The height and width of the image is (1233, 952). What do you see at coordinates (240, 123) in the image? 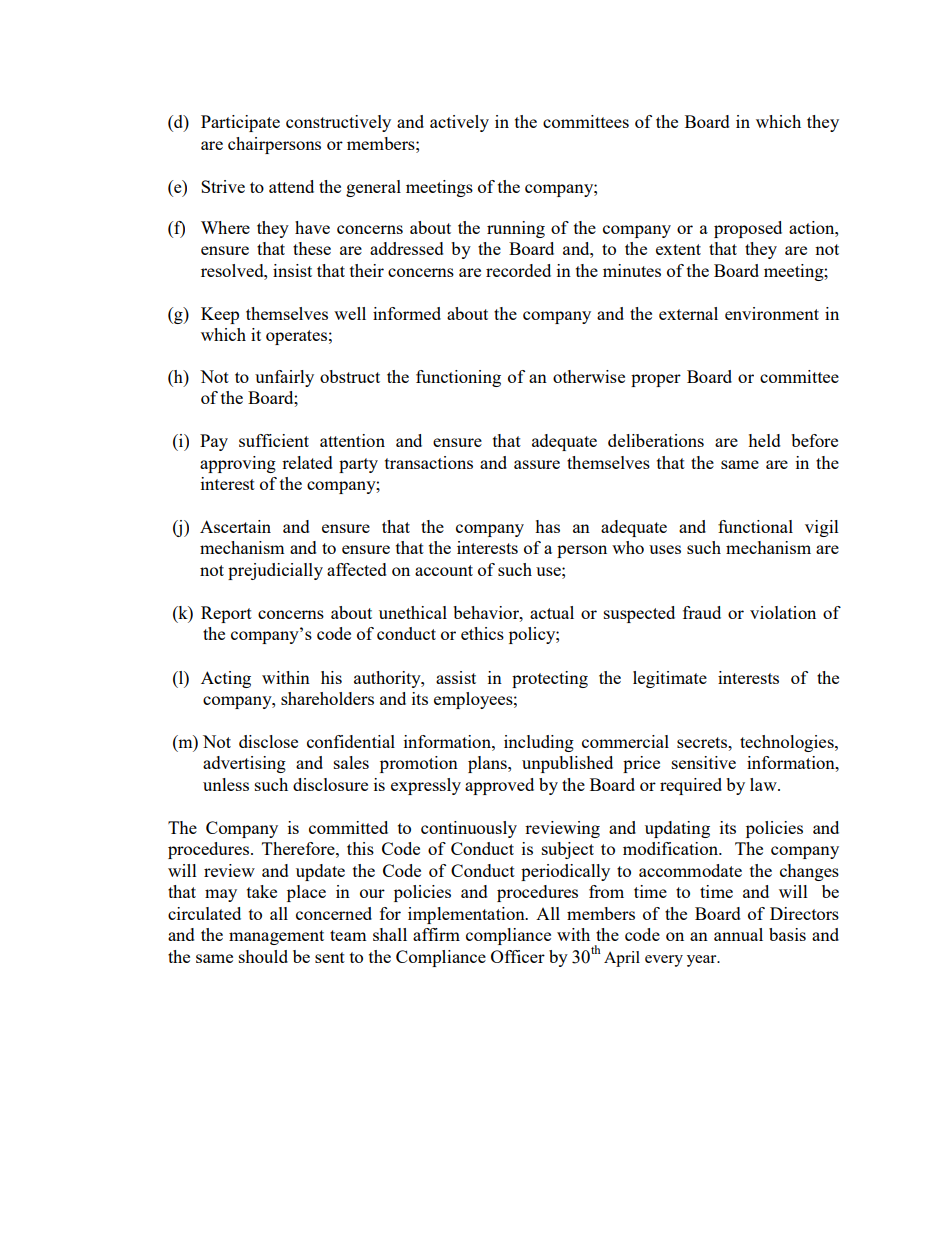
I see `Participate` at bounding box center [240, 123].
